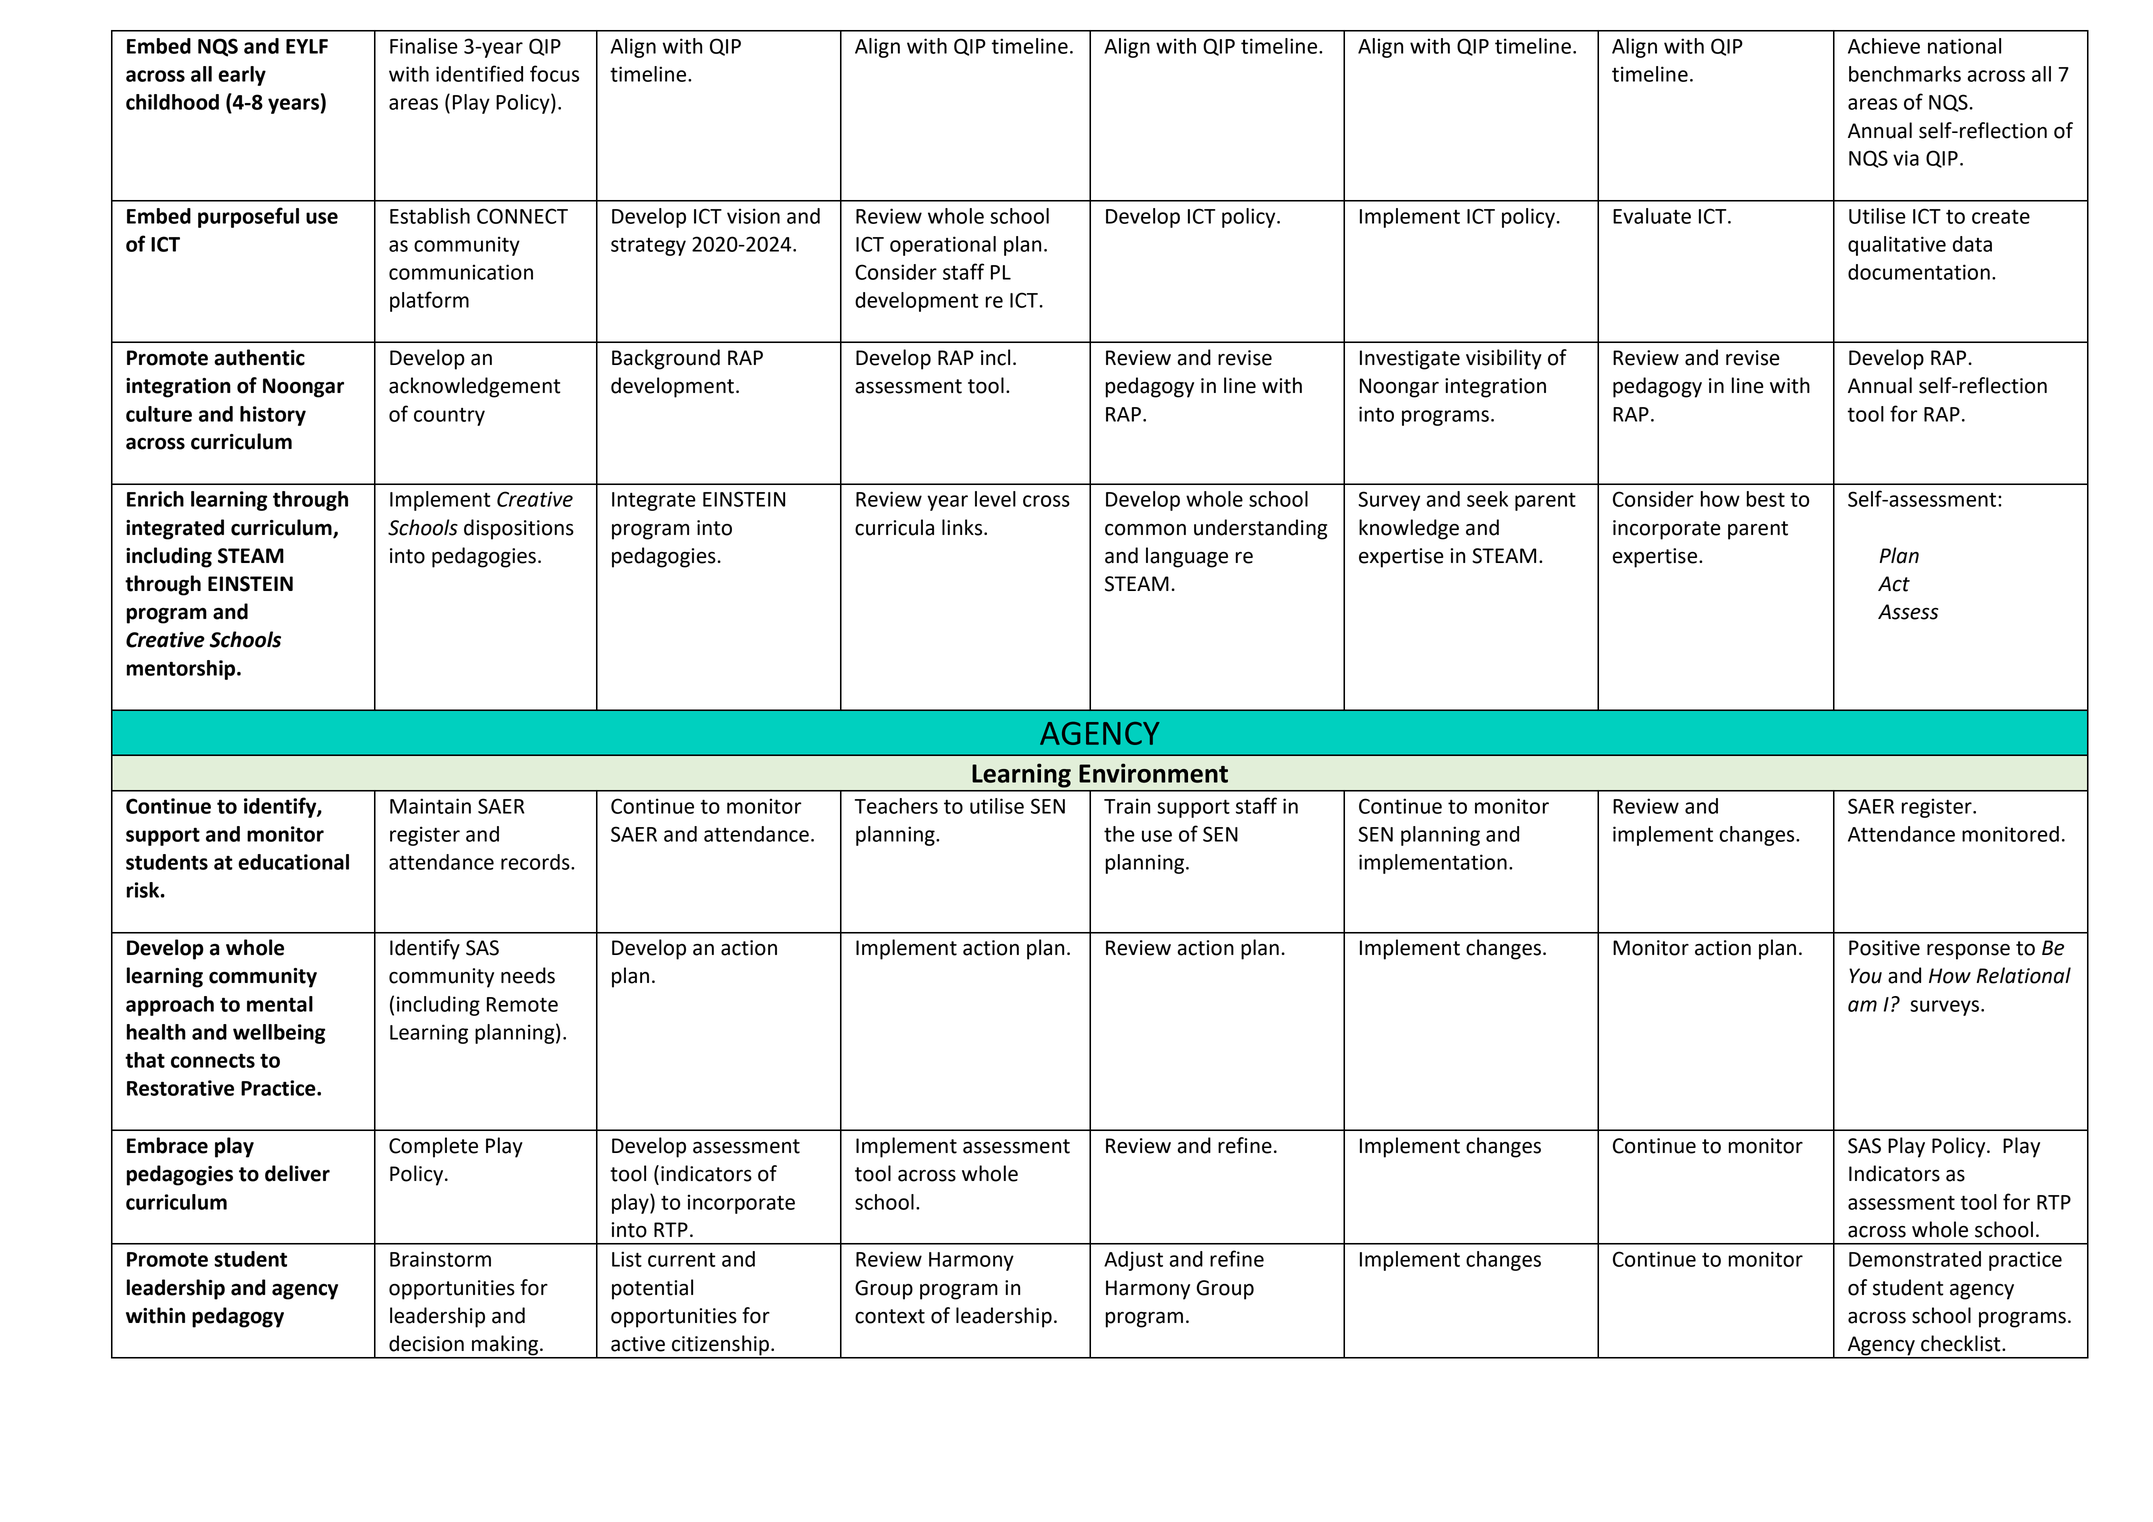  Describe the element at coordinates (1153, 773) in the document. I see `Environment` at that location.
